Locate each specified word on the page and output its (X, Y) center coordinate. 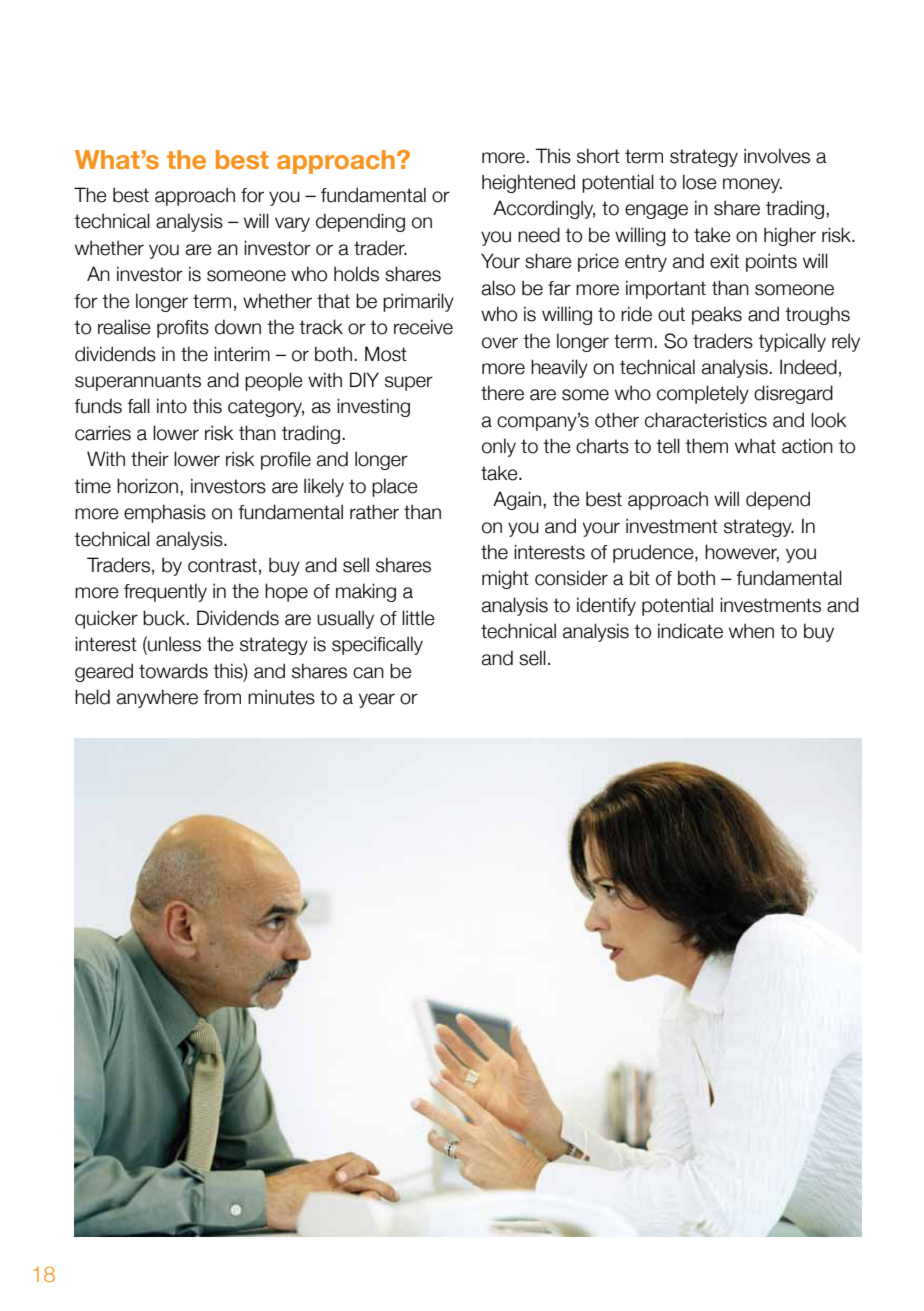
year (377, 700)
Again (517, 500)
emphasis (165, 513)
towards (173, 671)
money (752, 185)
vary (292, 224)
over (500, 343)
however (742, 553)
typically (792, 342)
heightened (528, 183)
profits (183, 329)
